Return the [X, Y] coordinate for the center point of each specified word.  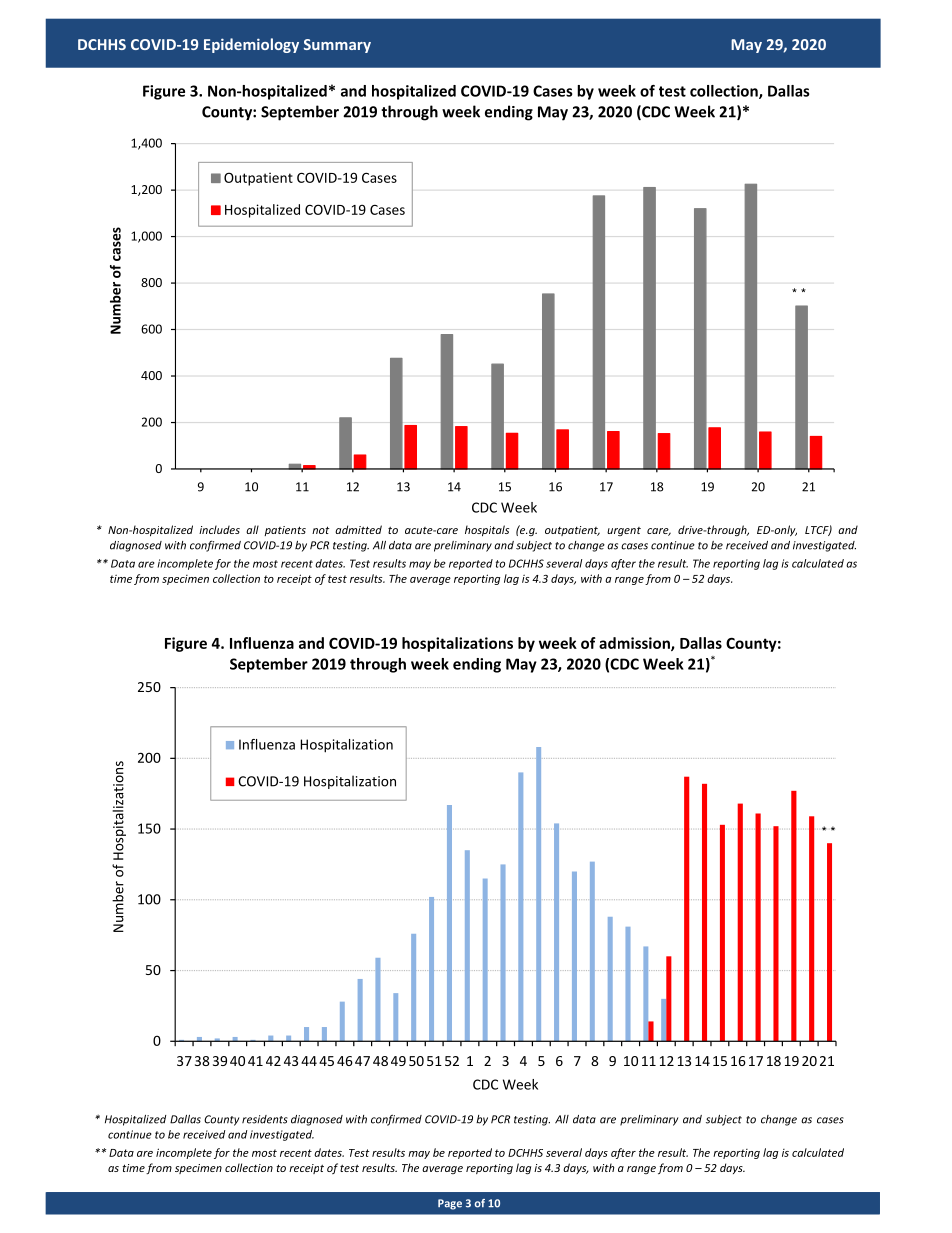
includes [219, 529]
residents [265, 1119]
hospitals [487, 530]
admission [635, 644]
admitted [358, 529]
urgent [624, 531]
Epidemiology [251, 45]
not [320, 530]
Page [450, 1204]
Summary [337, 46]
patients [285, 531]
